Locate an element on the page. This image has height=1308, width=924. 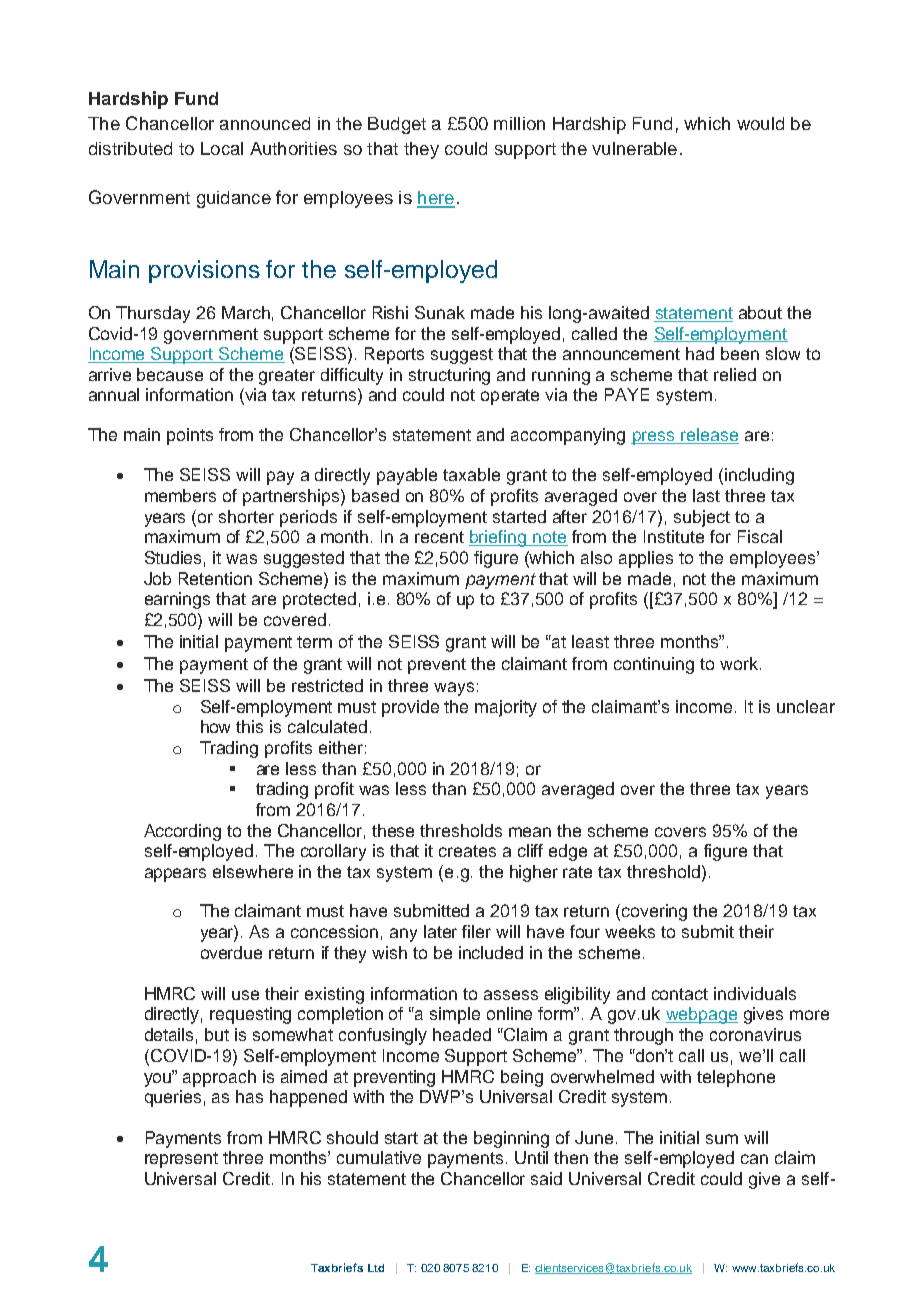
individuals is located at coordinates (755, 993).
